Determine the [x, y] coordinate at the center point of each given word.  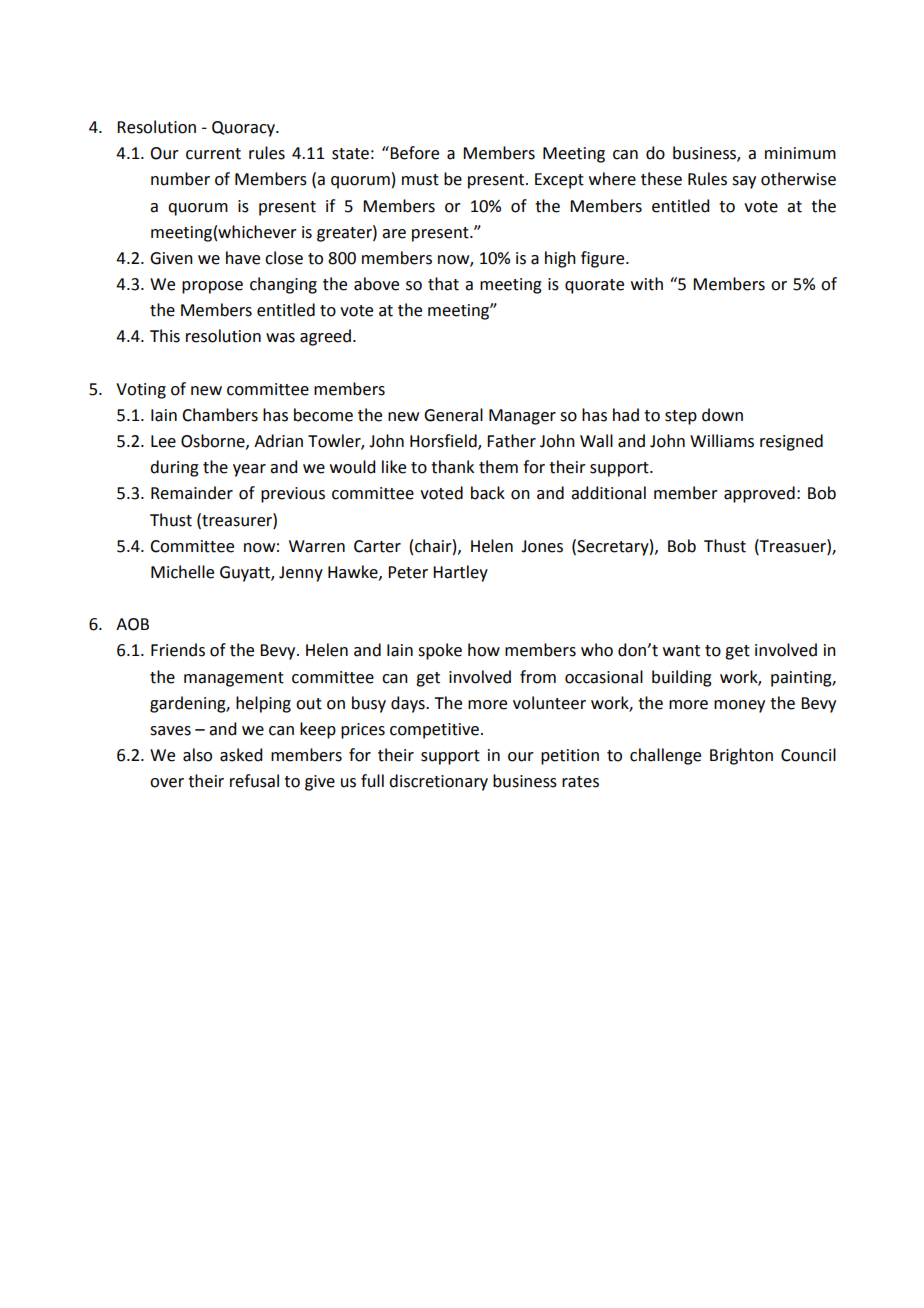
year [249, 470]
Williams [722, 441]
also [197, 755]
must [420, 180]
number [180, 179]
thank [452, 467]
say [744, 182]
